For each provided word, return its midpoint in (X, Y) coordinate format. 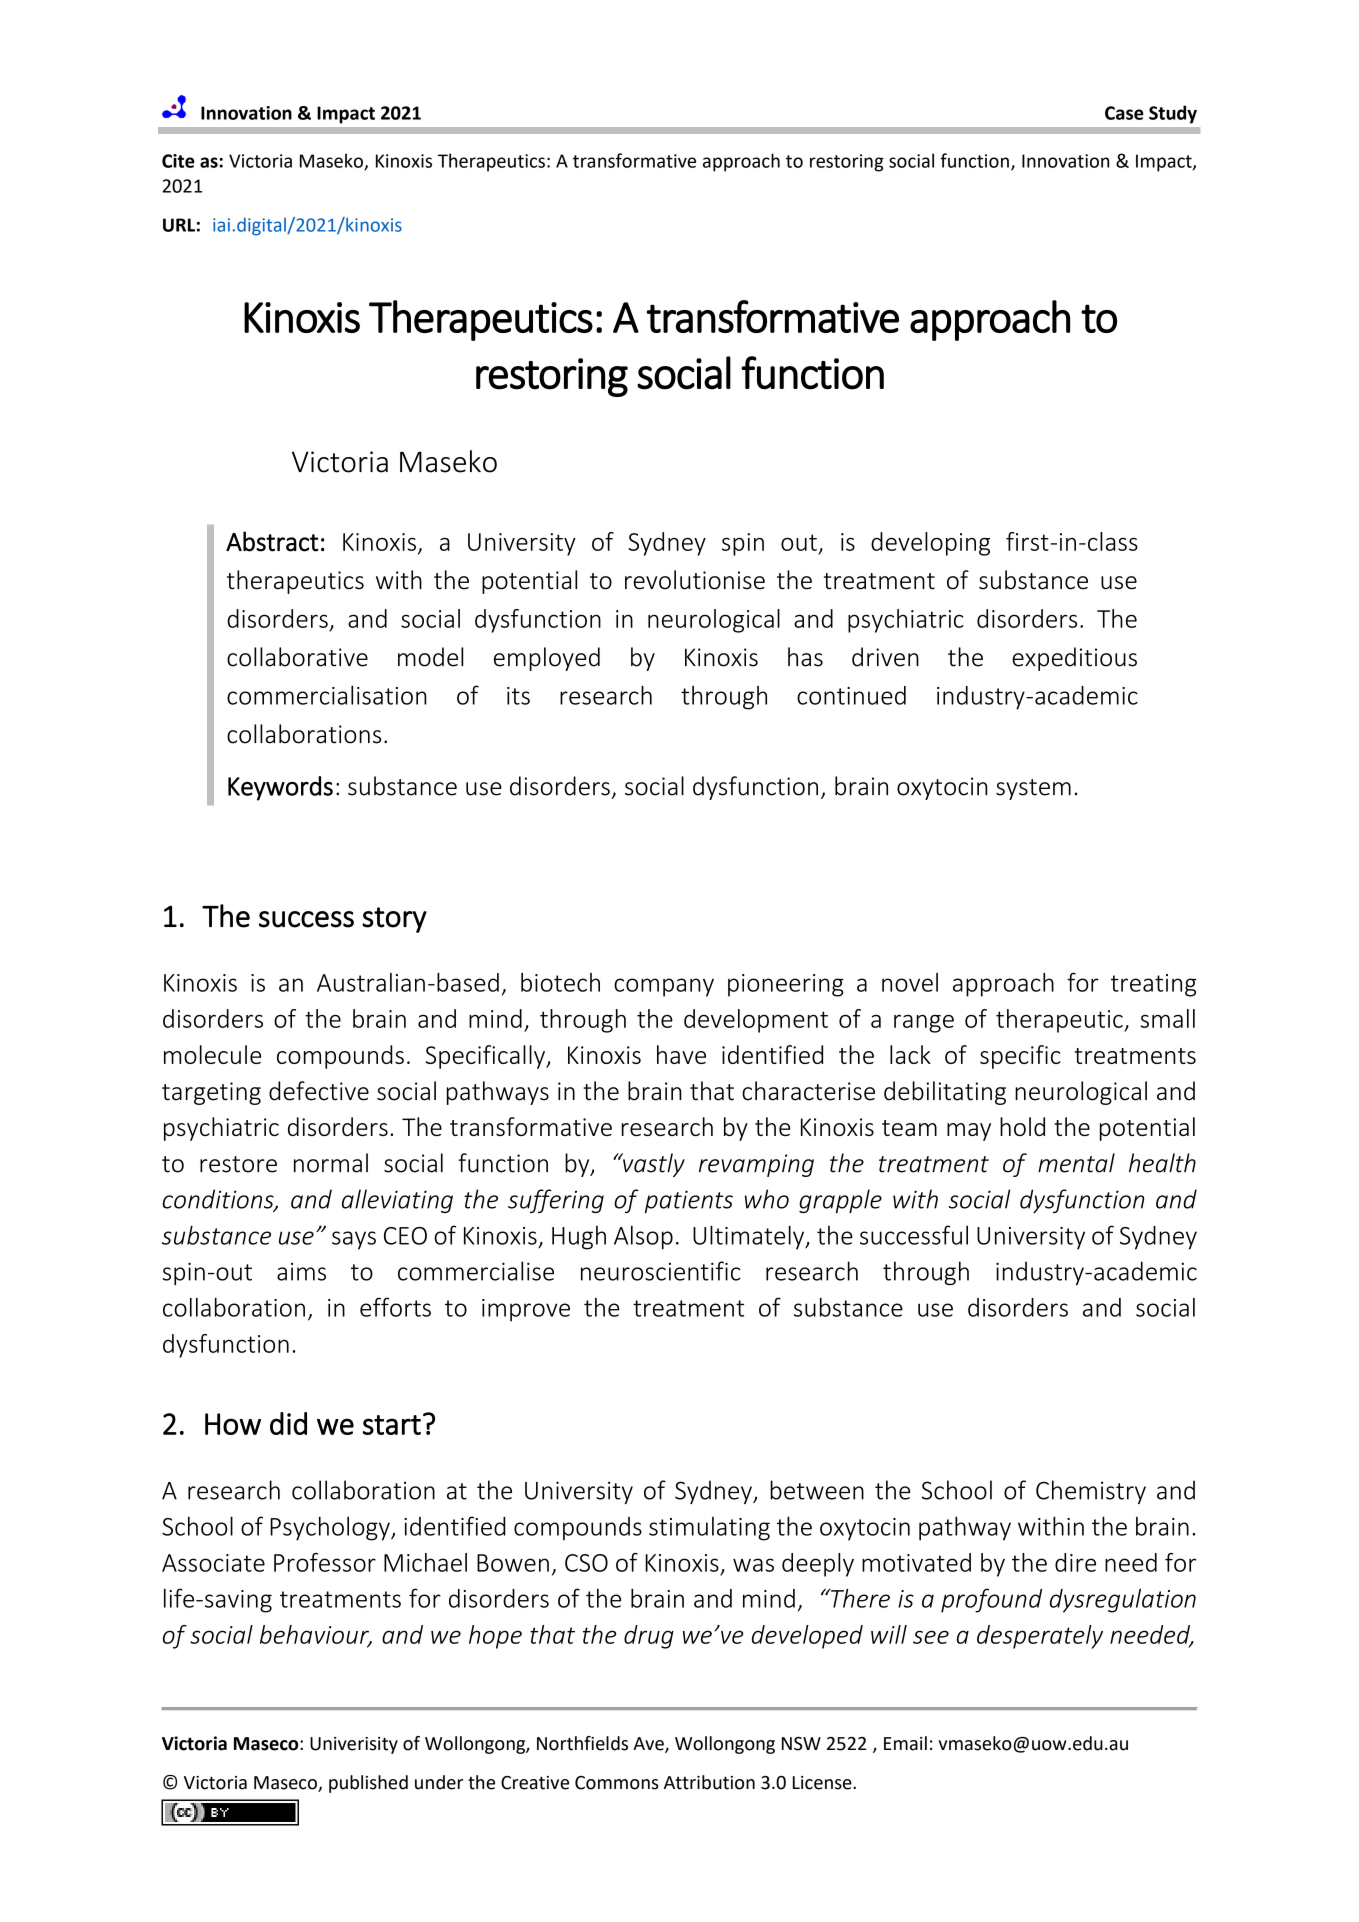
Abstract (272, 541)
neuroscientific (661, 1271)
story (394, 920)
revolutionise (695, 580)
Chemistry (1091, 1492)
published (368, 1784)
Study (1173, 114)
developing (930, 544)
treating (1154, 985)
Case (1124, 113)
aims (301, 1272)
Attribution (709, 1782)
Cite (178, 161)
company (664, 987)
